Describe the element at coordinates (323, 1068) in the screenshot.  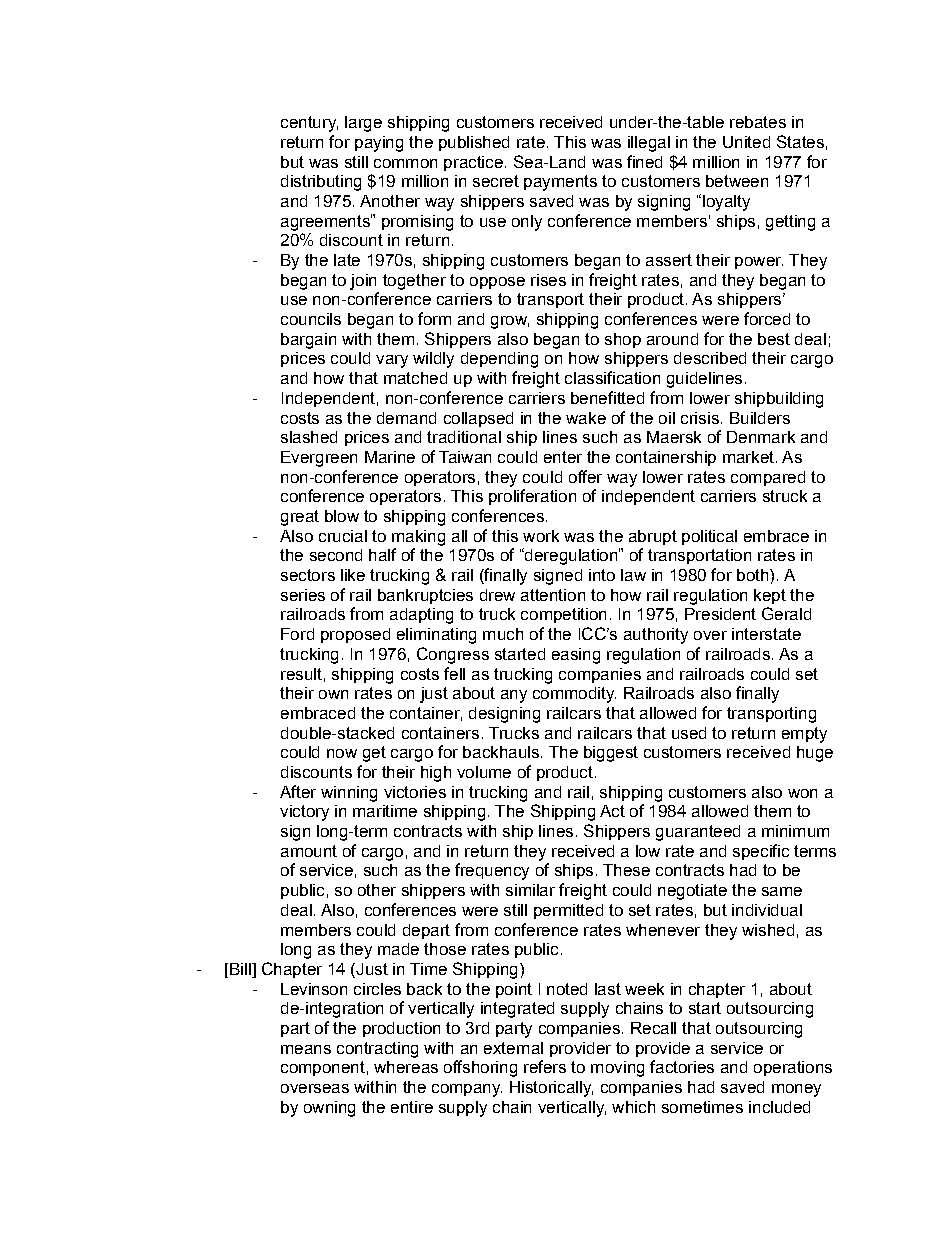
I see `component` at that location.
